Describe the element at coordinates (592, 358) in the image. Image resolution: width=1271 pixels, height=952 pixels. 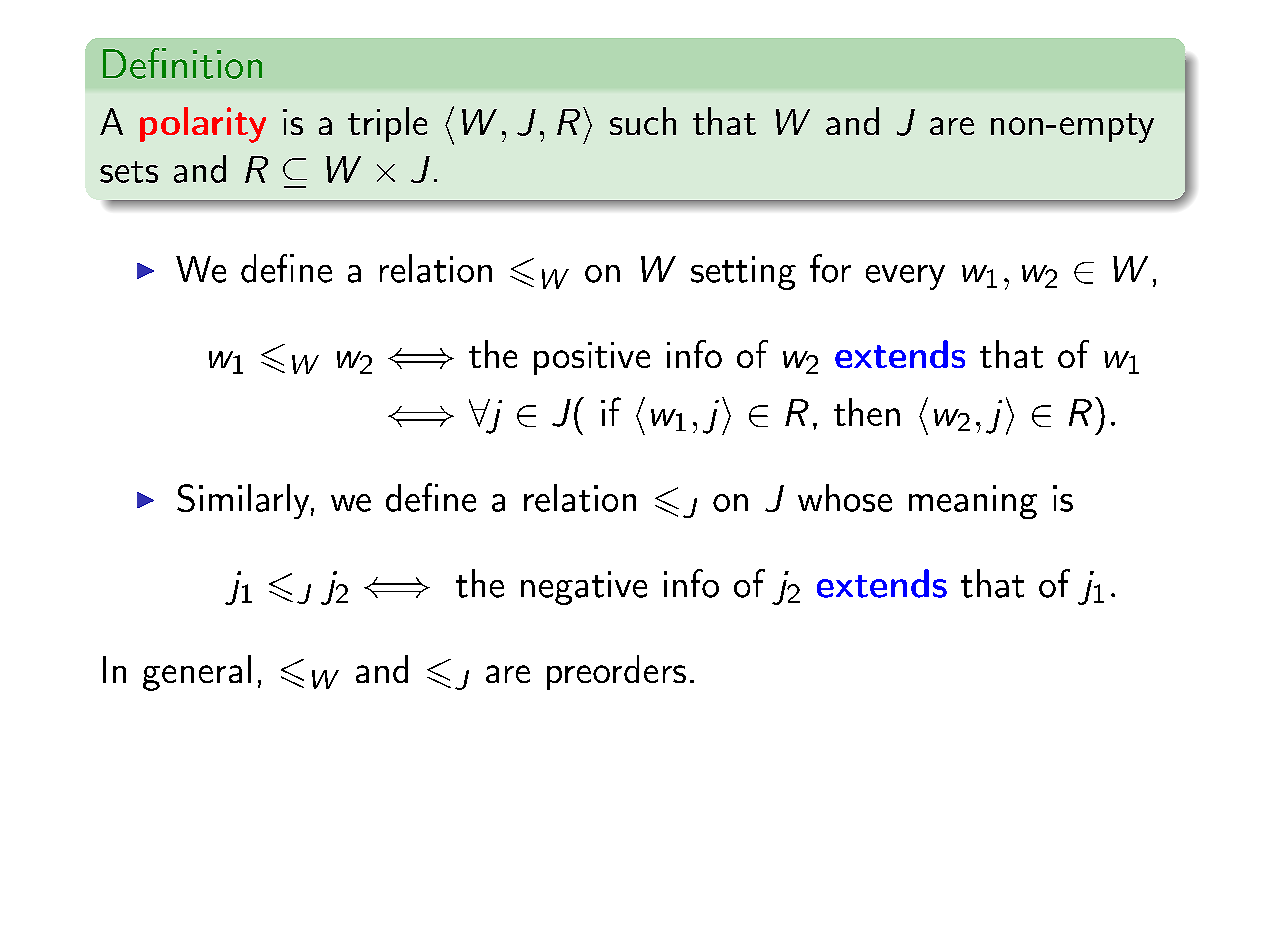
I see `positive` at that location.
